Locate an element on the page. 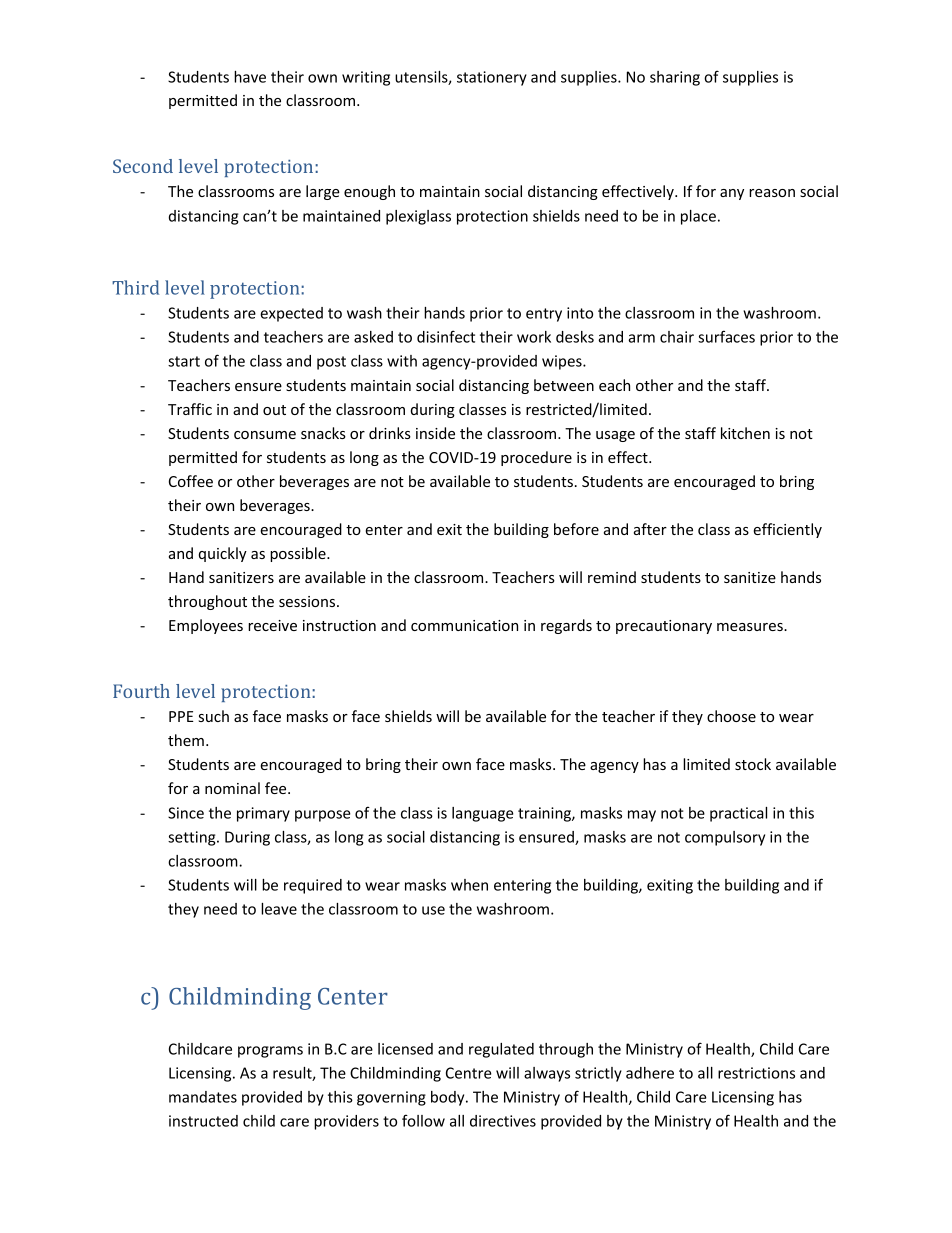  compulsory is located at coordinates (725, 838).
